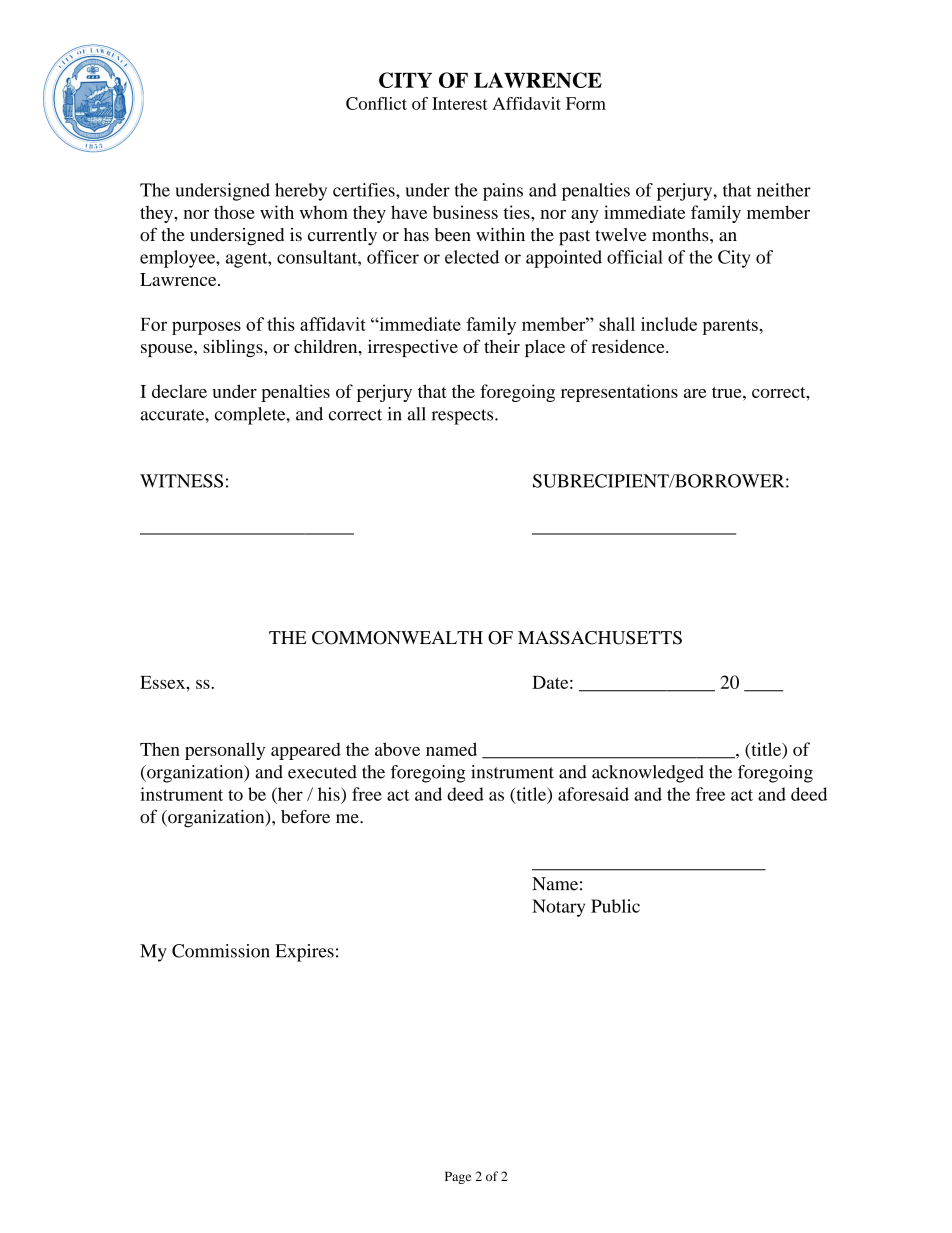  What do you see at coordinates (304, 953) in the screenshot?
I see `Expires` at bounding box center [304, 953].
